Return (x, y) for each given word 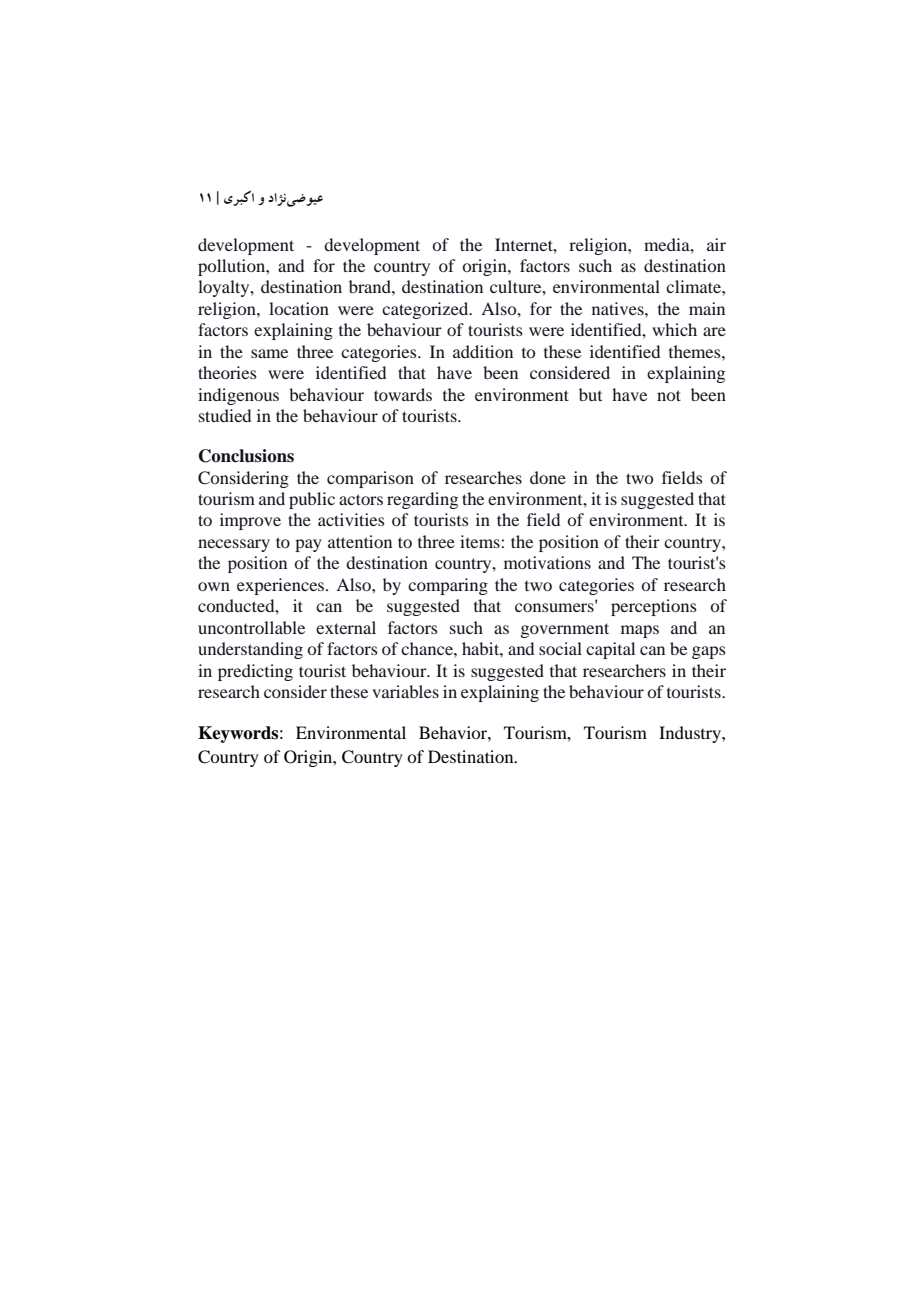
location (299, 308)
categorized (426, 310)
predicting (255, 672)
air (716, 244)
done (548, 477)
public (312, 500)
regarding (422, 500)
